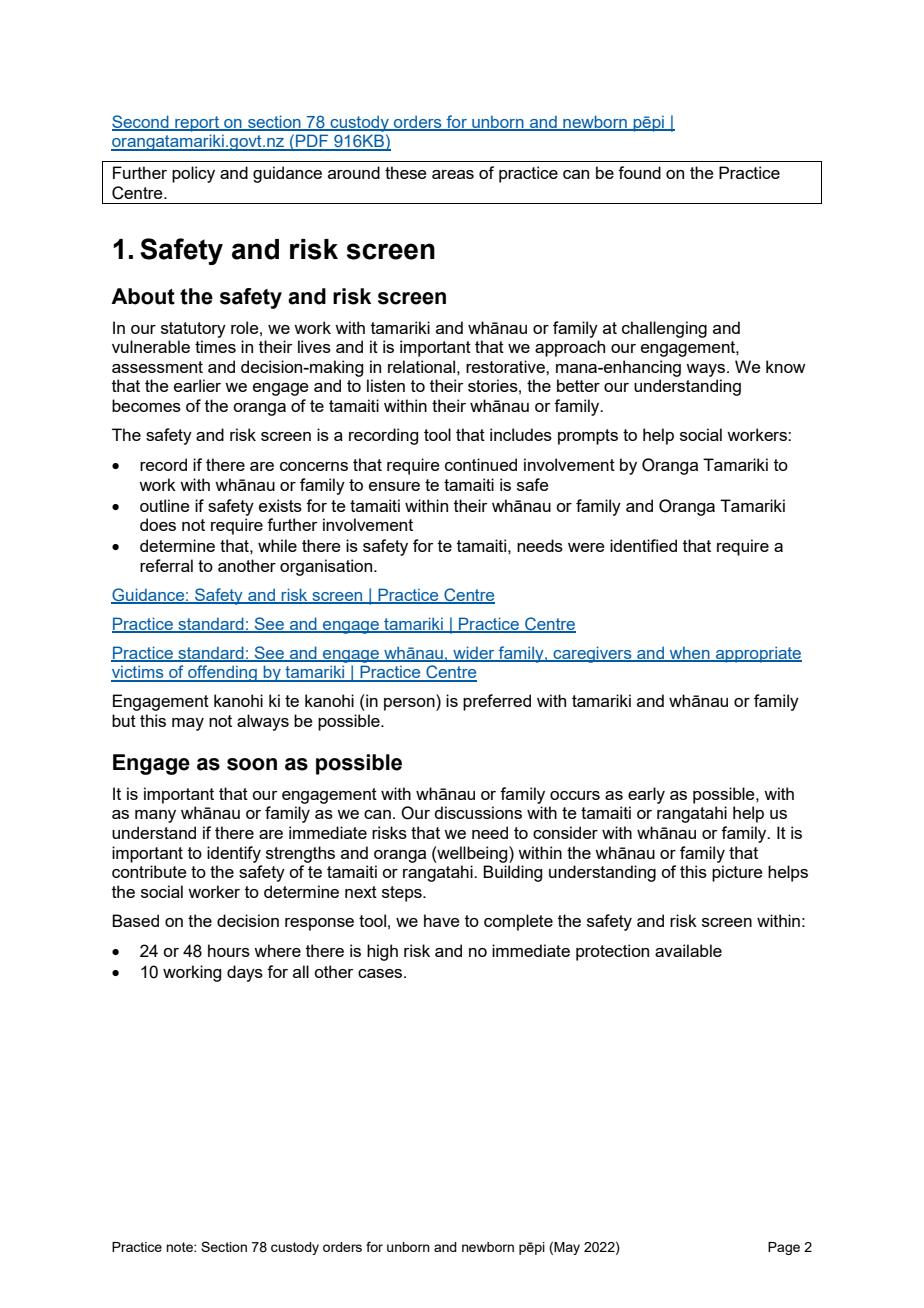 This document has height=1308, width=924. Describe the element at coordinates (234, 854) in the document. I see `identify` at that location.
